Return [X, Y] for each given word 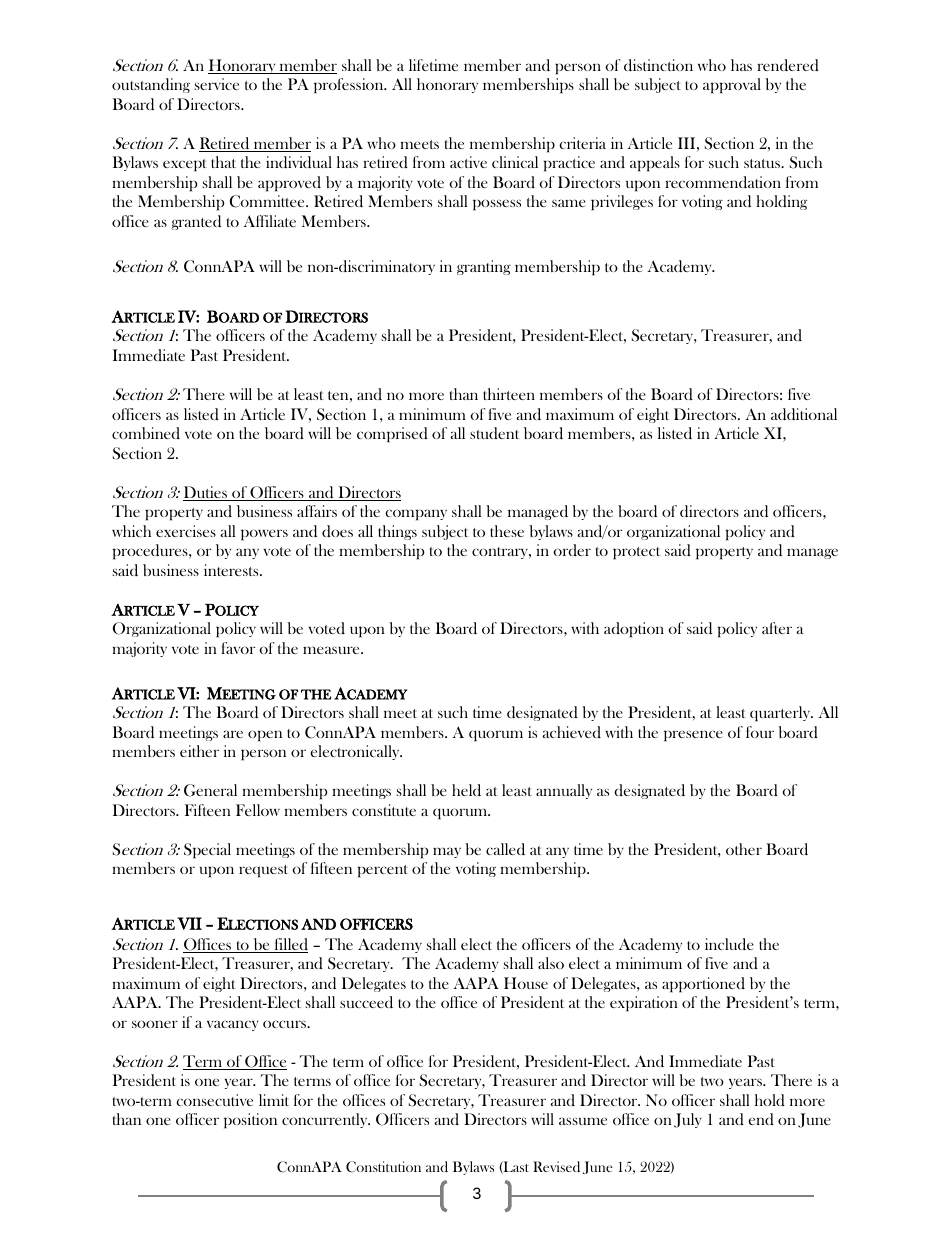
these [507, 531]
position [250, 1121]
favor [238, 648]
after [777, 628]
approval [732, 86]
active [468, 162]
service [217, 84]
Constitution [383, 1167]
